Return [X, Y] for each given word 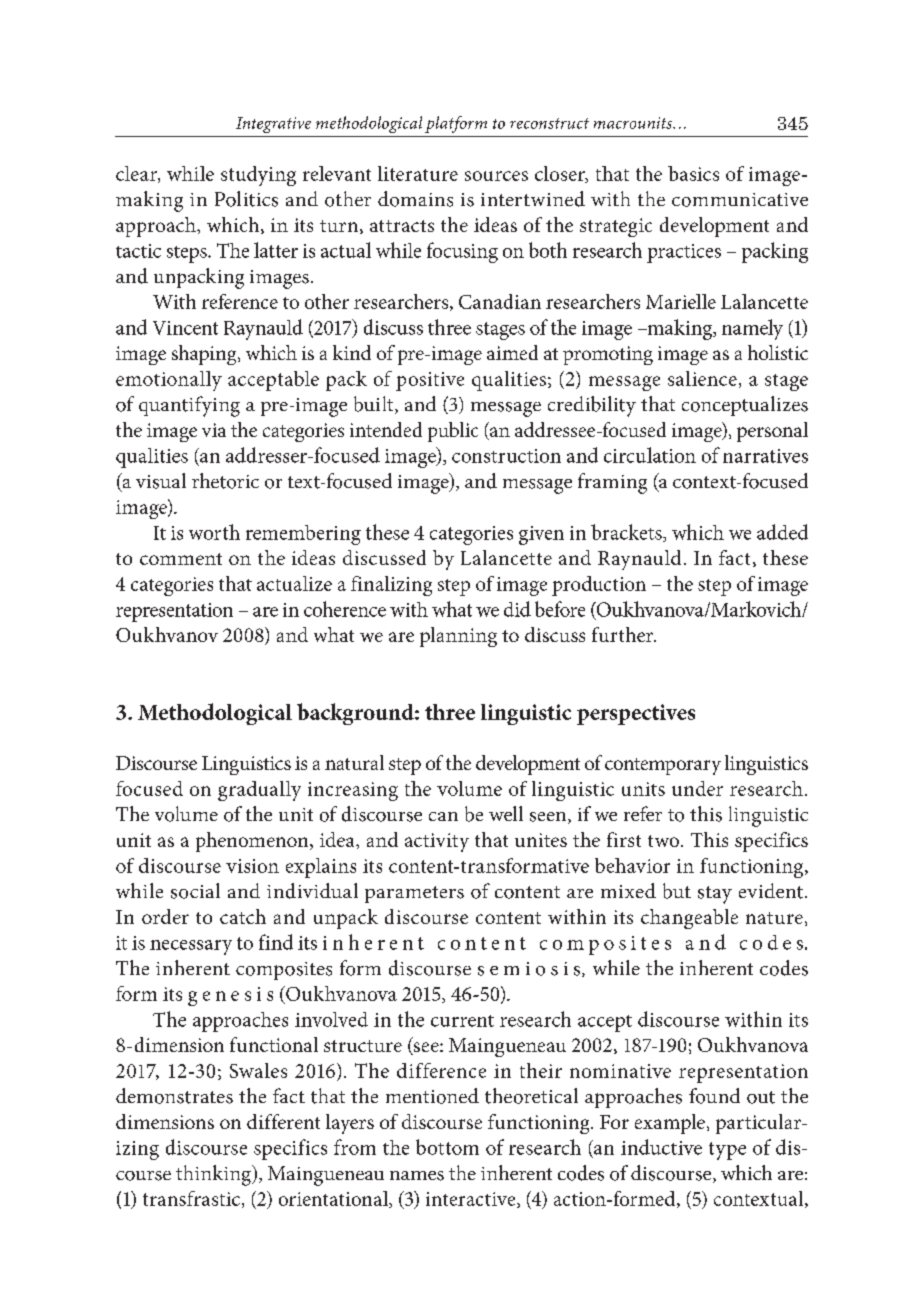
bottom [447, 1147]
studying [258, 176]
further [624, 634]
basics [693, 173]
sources [496, 176]
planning [458, 637]
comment [181, 559]
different [283, 1121]
